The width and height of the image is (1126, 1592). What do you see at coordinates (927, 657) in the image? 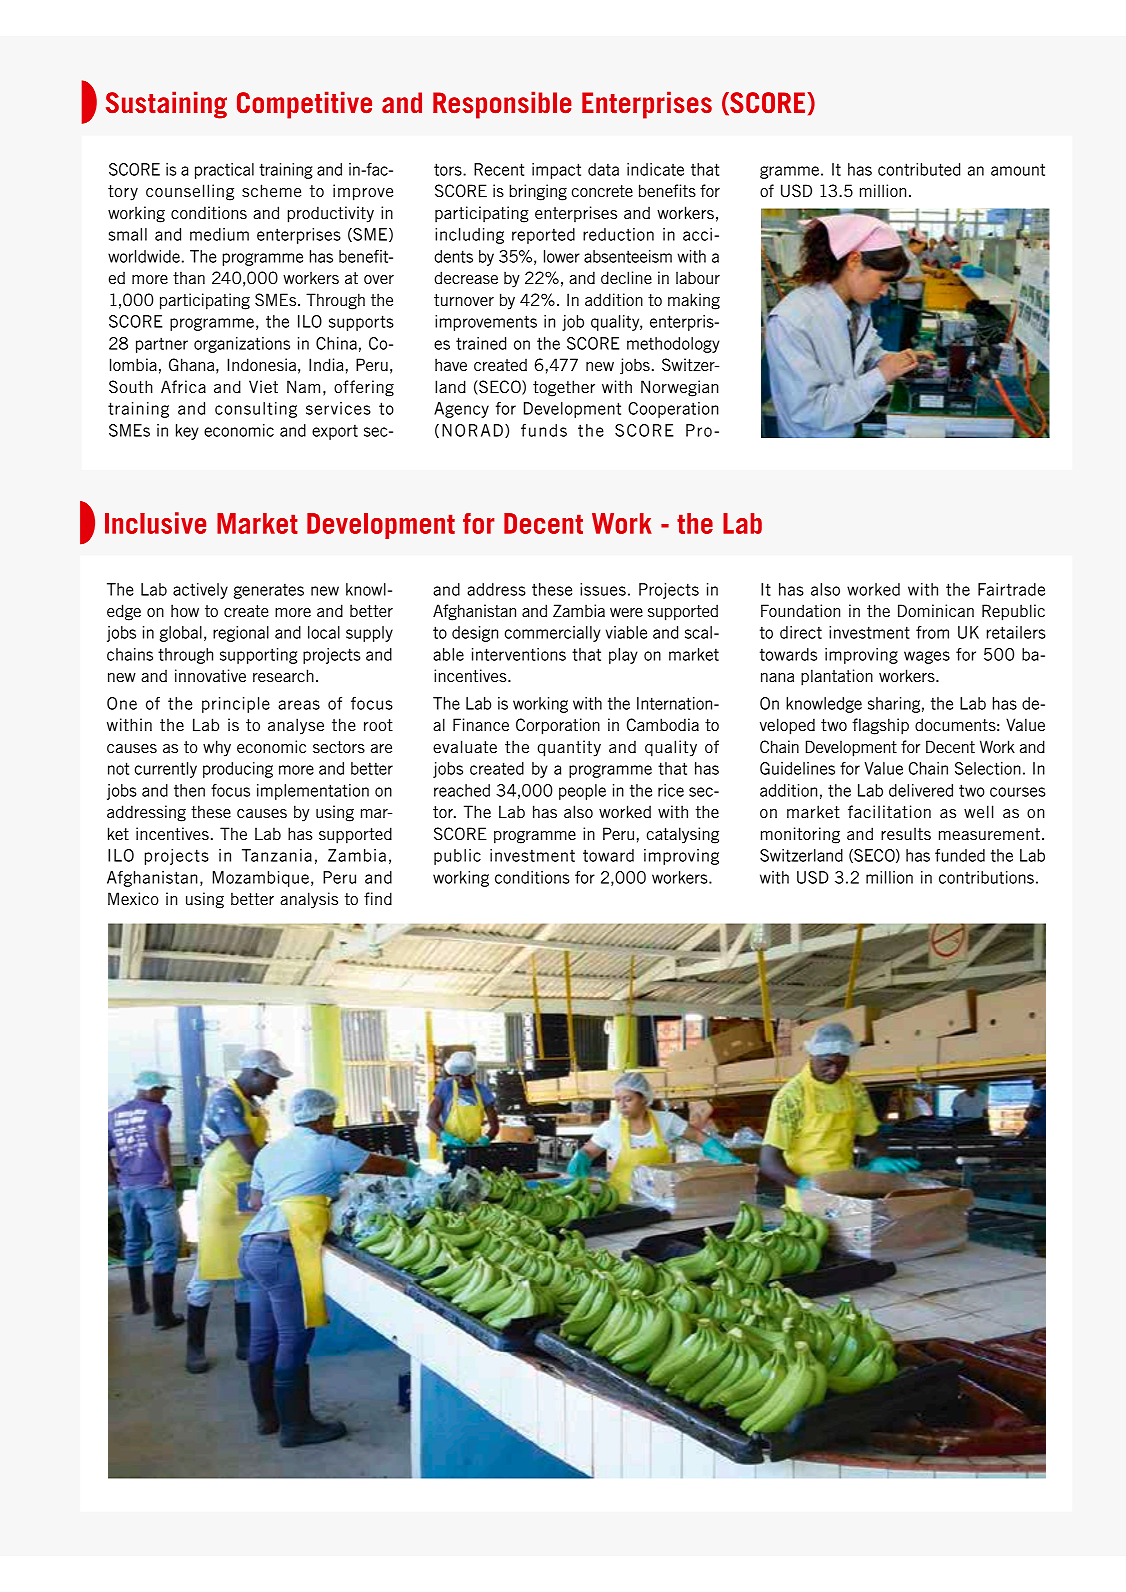
I see `wages` at bounding box center [927, 657].
